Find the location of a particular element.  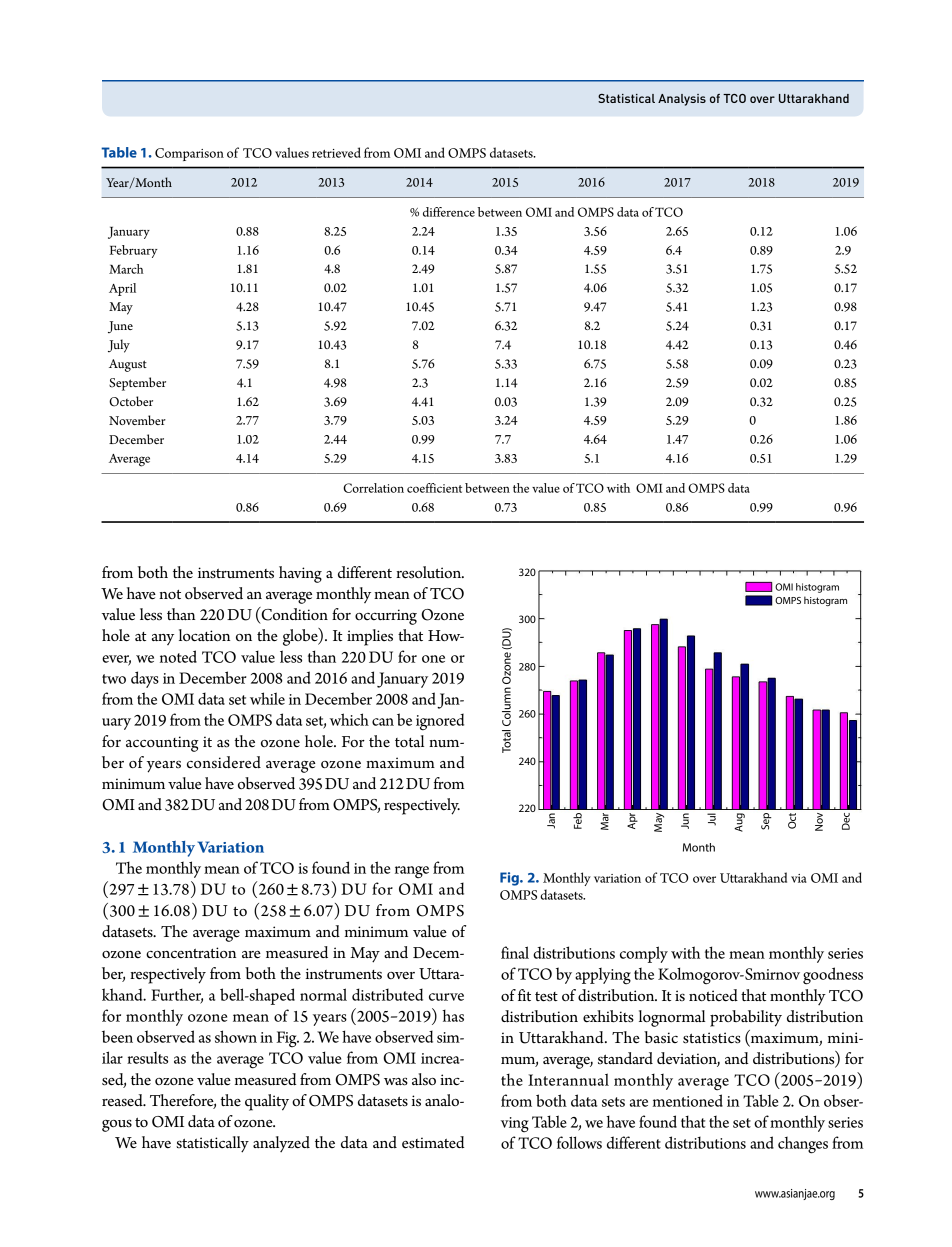

resolution is located at coordinates (430, 572).
